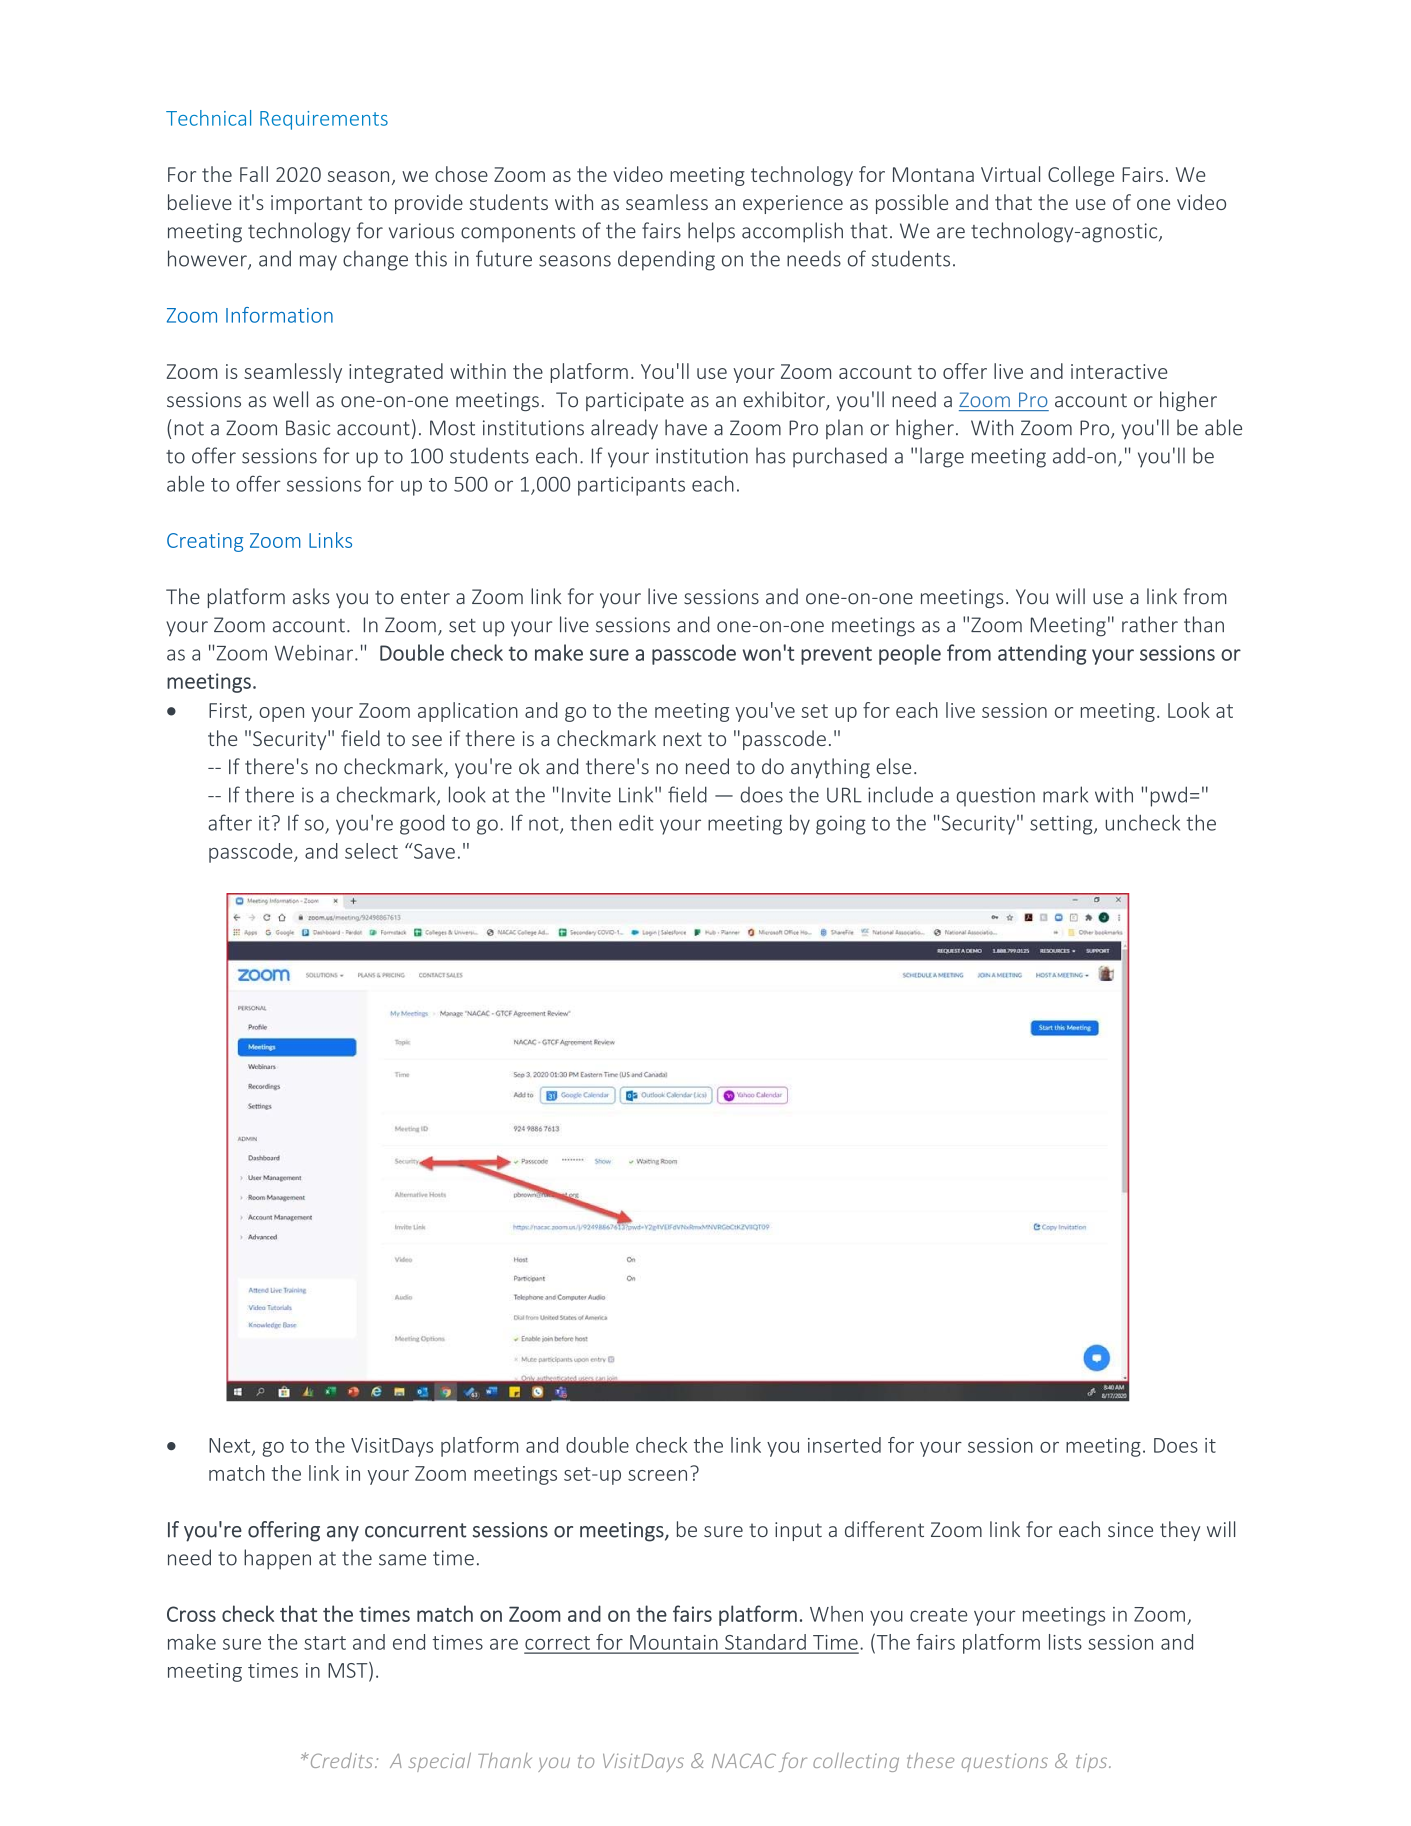 This document has width=1411, height=1826. Describe the element at coordinates (1081, 176) in the document. I see `College` at that location.
